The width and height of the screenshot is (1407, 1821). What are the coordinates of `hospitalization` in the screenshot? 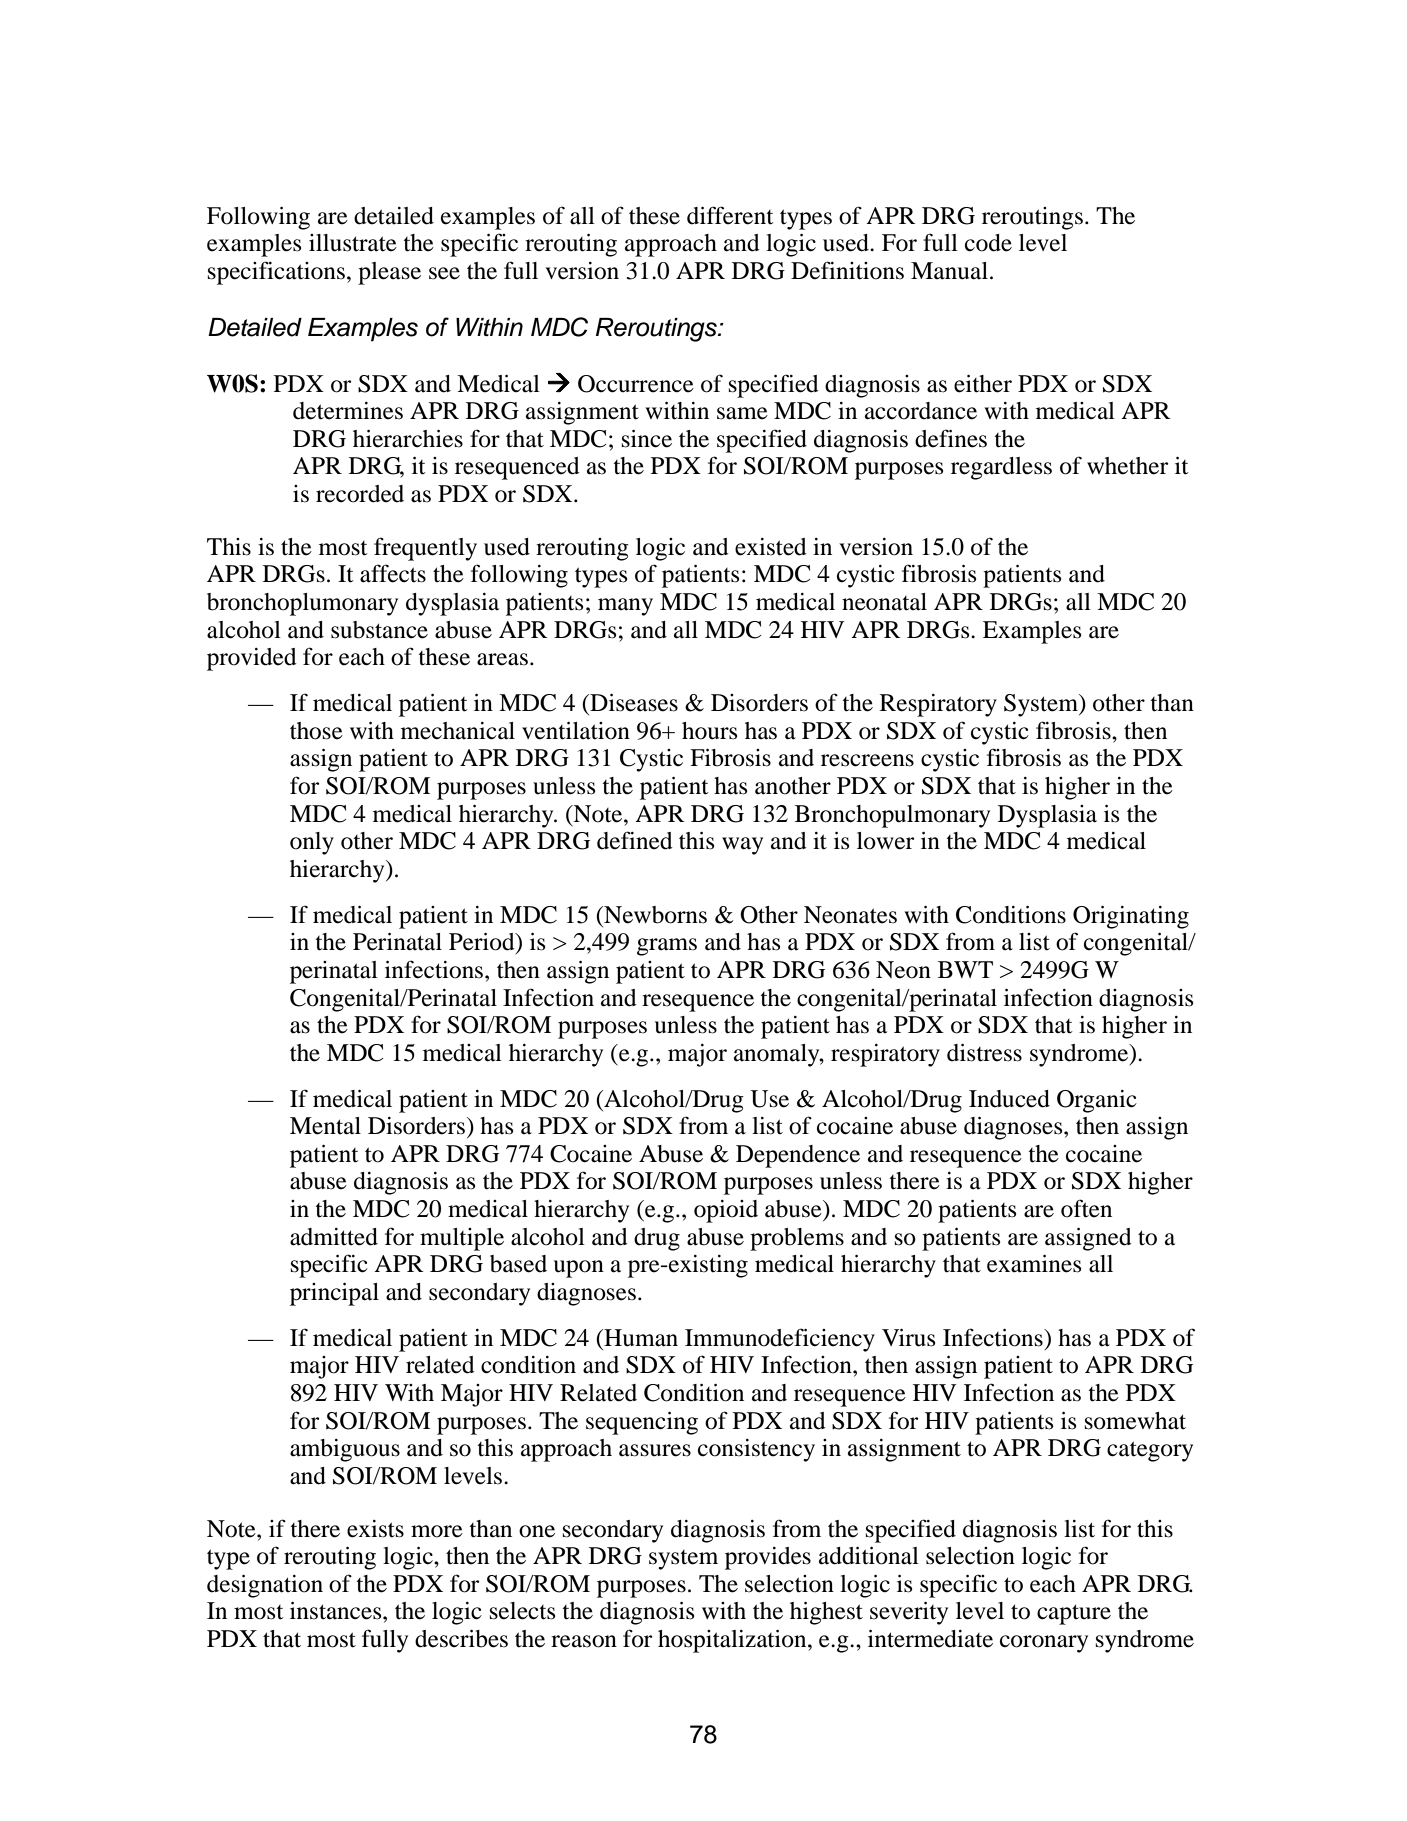 It's located at (733, 1641).
